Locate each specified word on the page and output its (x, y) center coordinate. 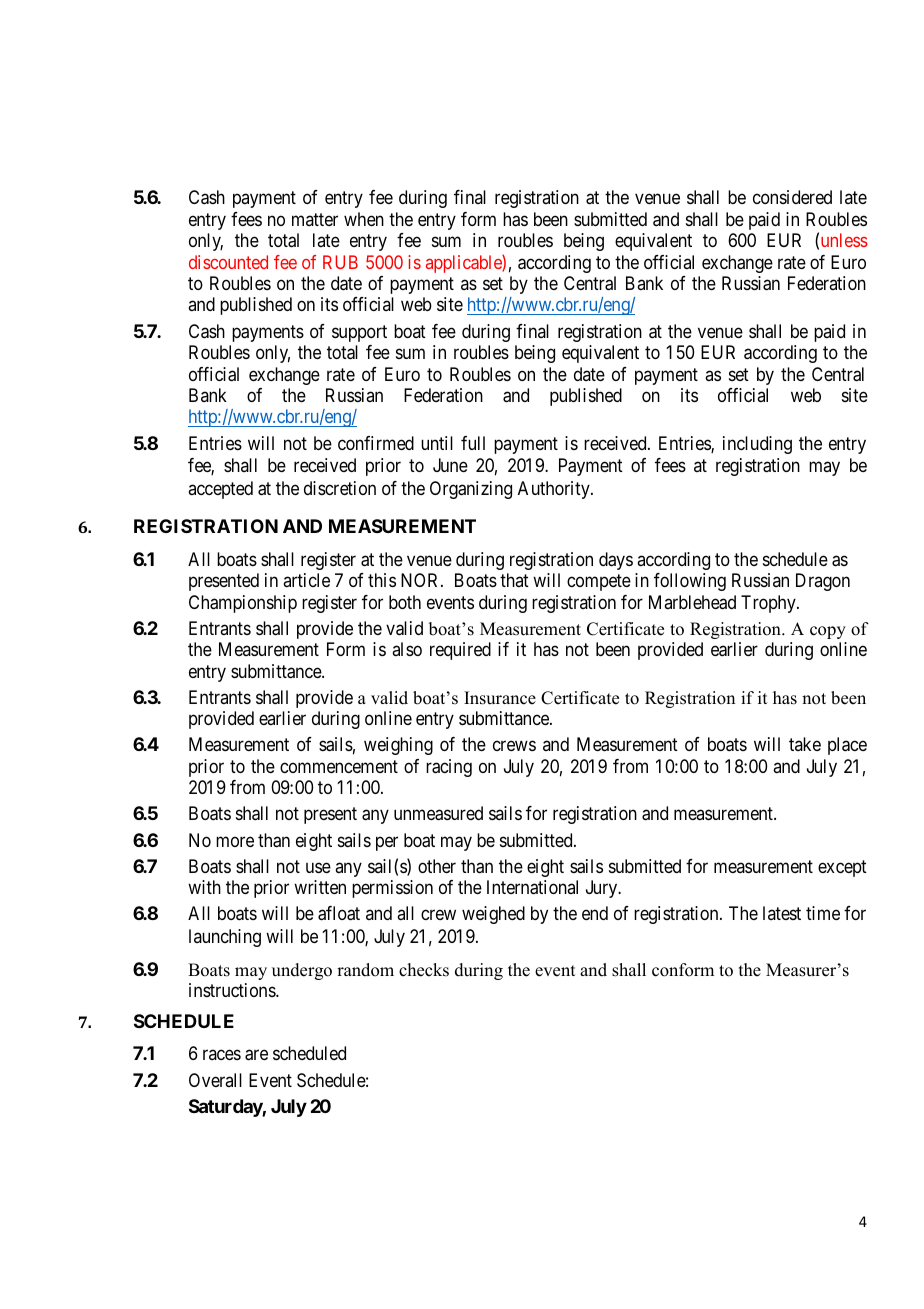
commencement (339, 766)
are (256, 1055)
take (805, 744)
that (514, 580)
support (359, 333)
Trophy (769, 604)
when (364, 219)
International (532, 887)
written (320, 887)
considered (792, 197)
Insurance (500, 698)
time (823, 913)
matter (315, 219)
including (757, 445)
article (306, 580)
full (473, 443)
